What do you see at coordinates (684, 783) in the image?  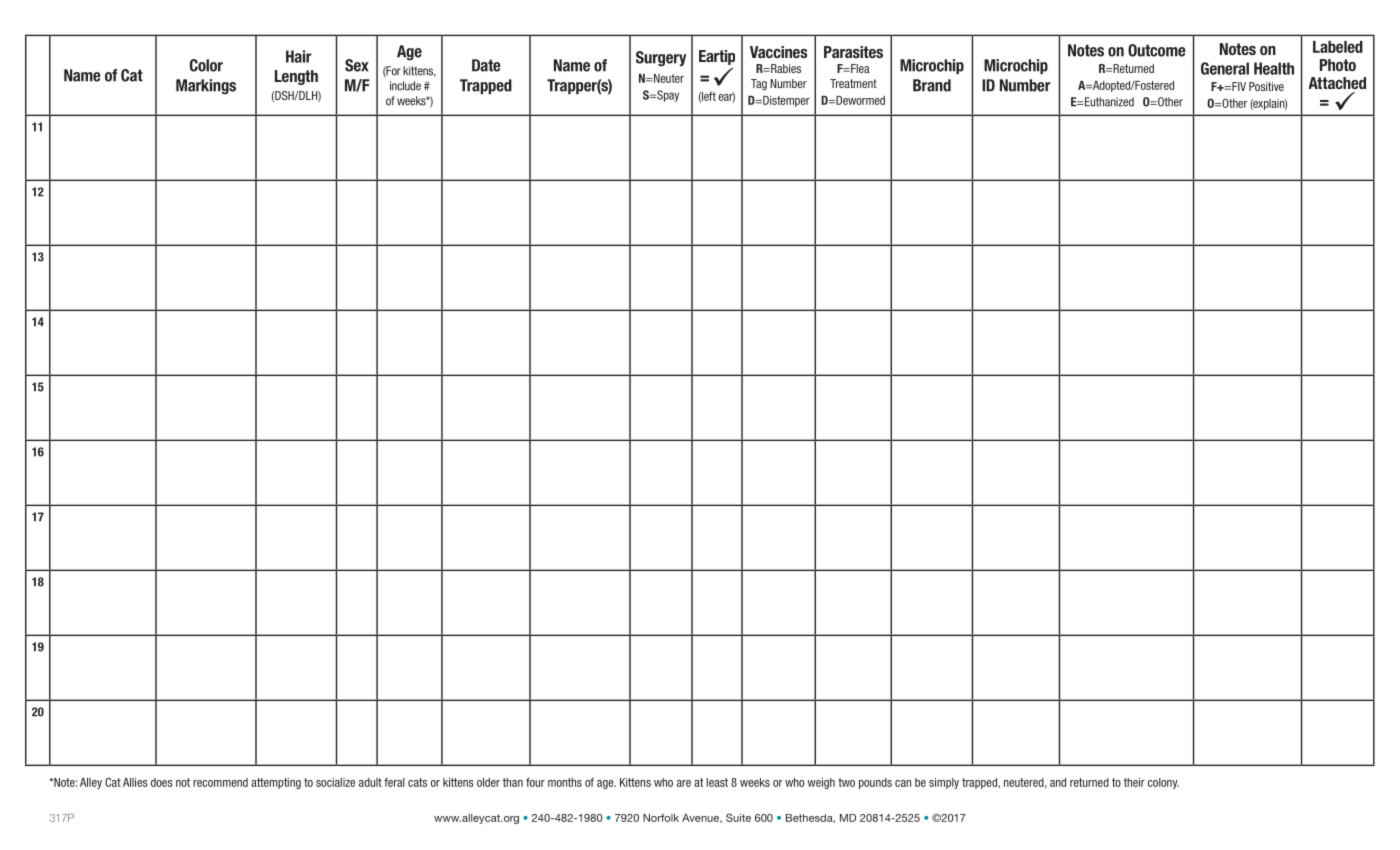 I see `are` at bounding box center [684, 783].
